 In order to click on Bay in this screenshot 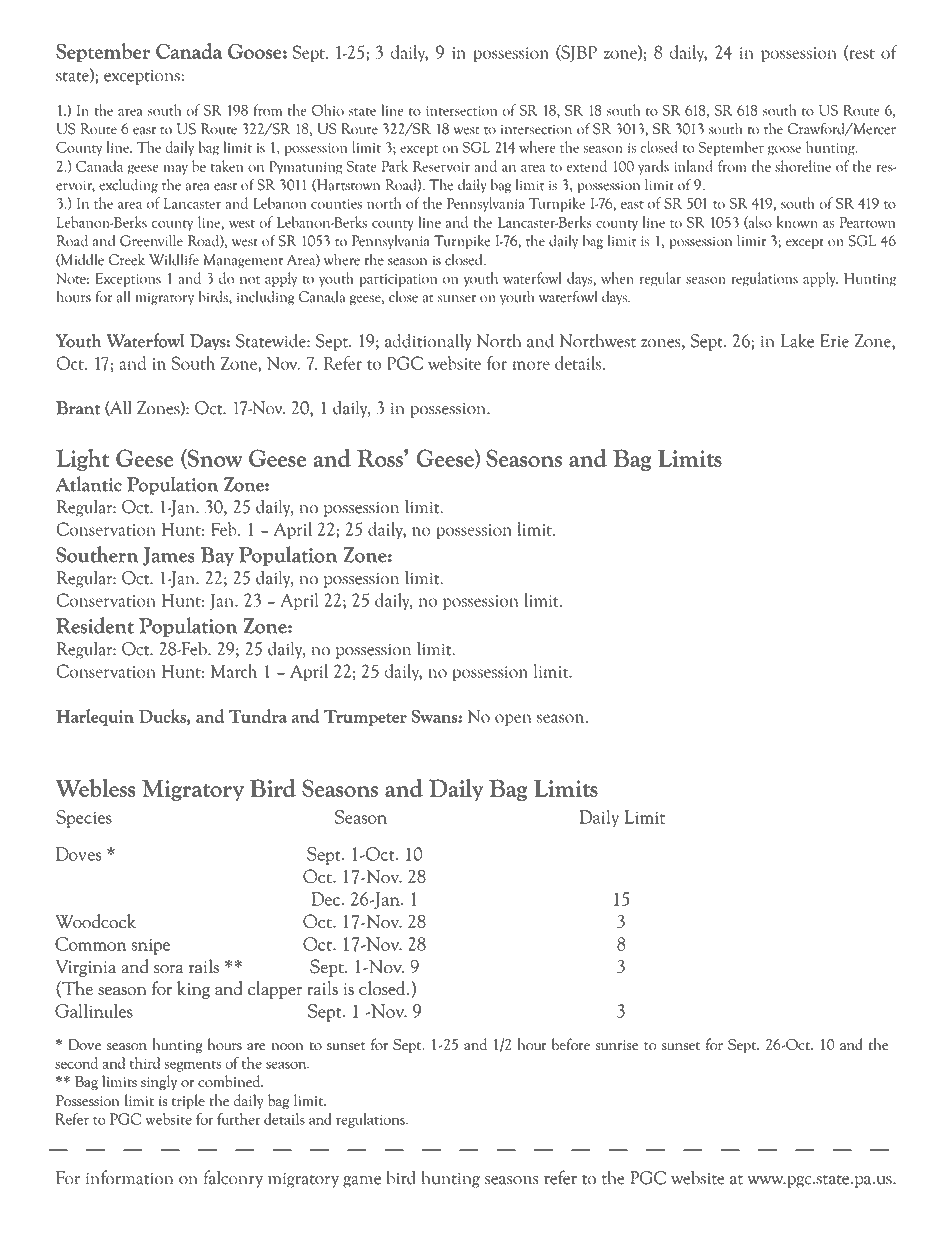, I will do `click(217, 556)`.
